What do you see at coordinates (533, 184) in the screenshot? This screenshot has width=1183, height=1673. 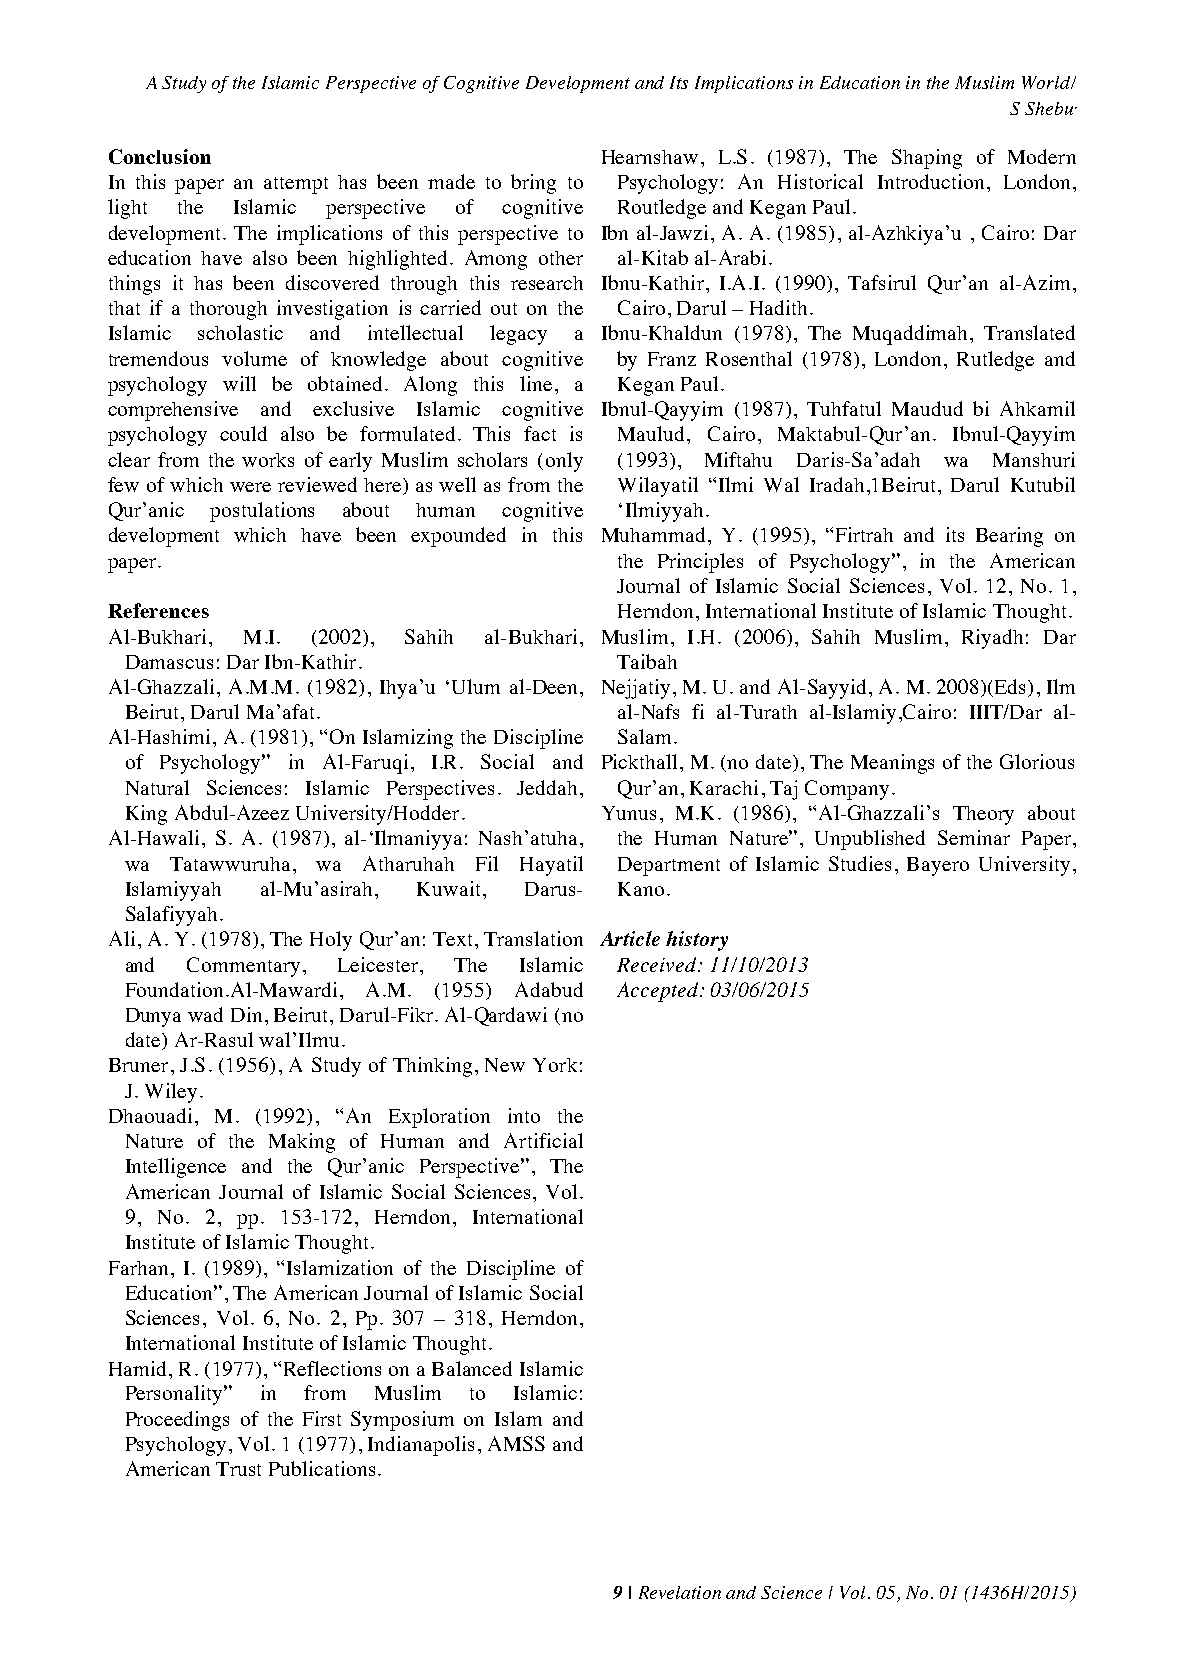 I see `bring` at bounding box center [533, 184].
